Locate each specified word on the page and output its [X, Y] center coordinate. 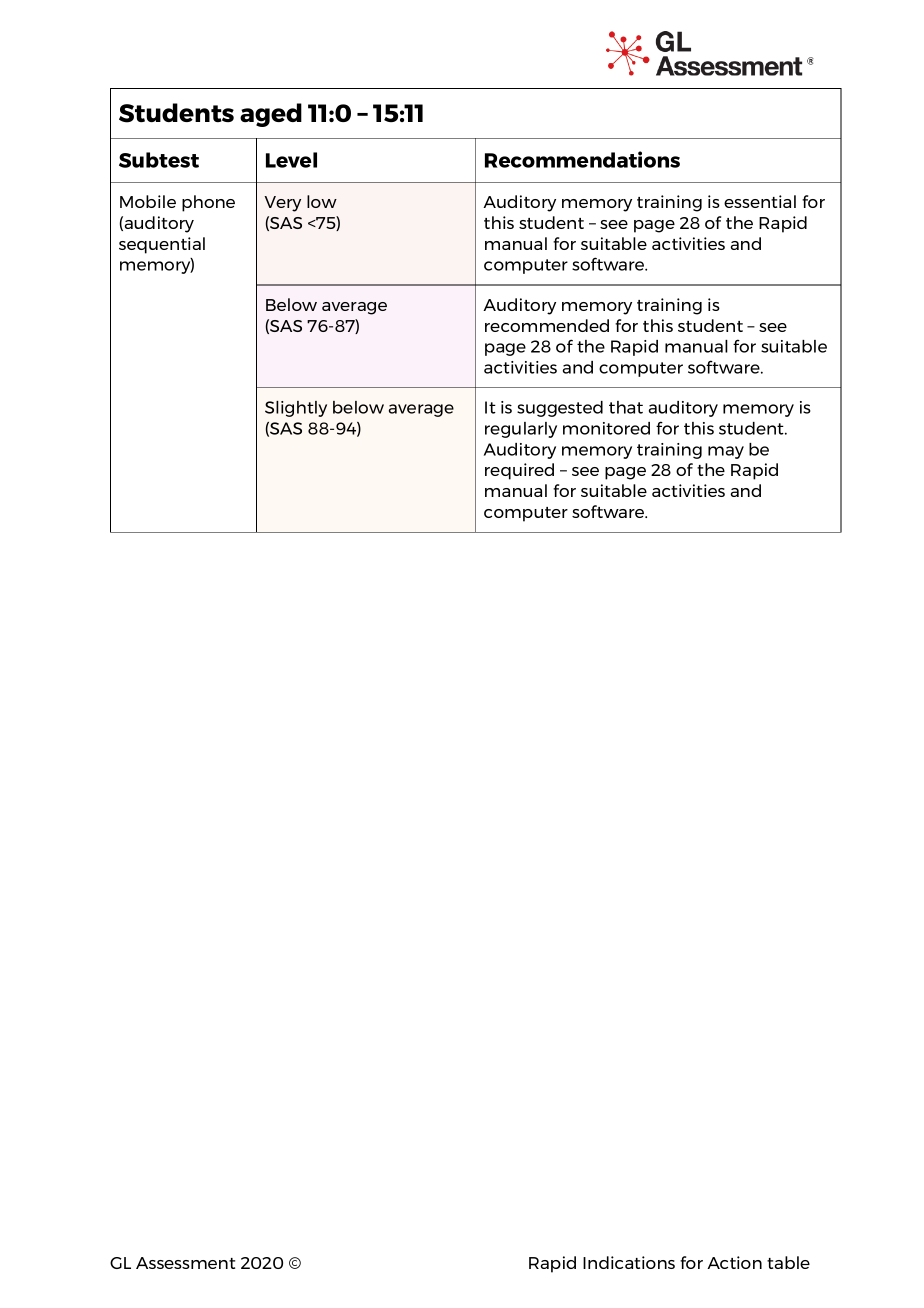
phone [208, 203]
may [726, 452]
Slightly [296, 409]
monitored [606, 428]
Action [734, 1262]
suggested [560, 409]
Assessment [185, 1263]
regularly [521, 430]
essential [760, 201]
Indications [629, 1262]
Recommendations [582, 159]
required [519, 471]
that [626, 407]
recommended [547, 325]
